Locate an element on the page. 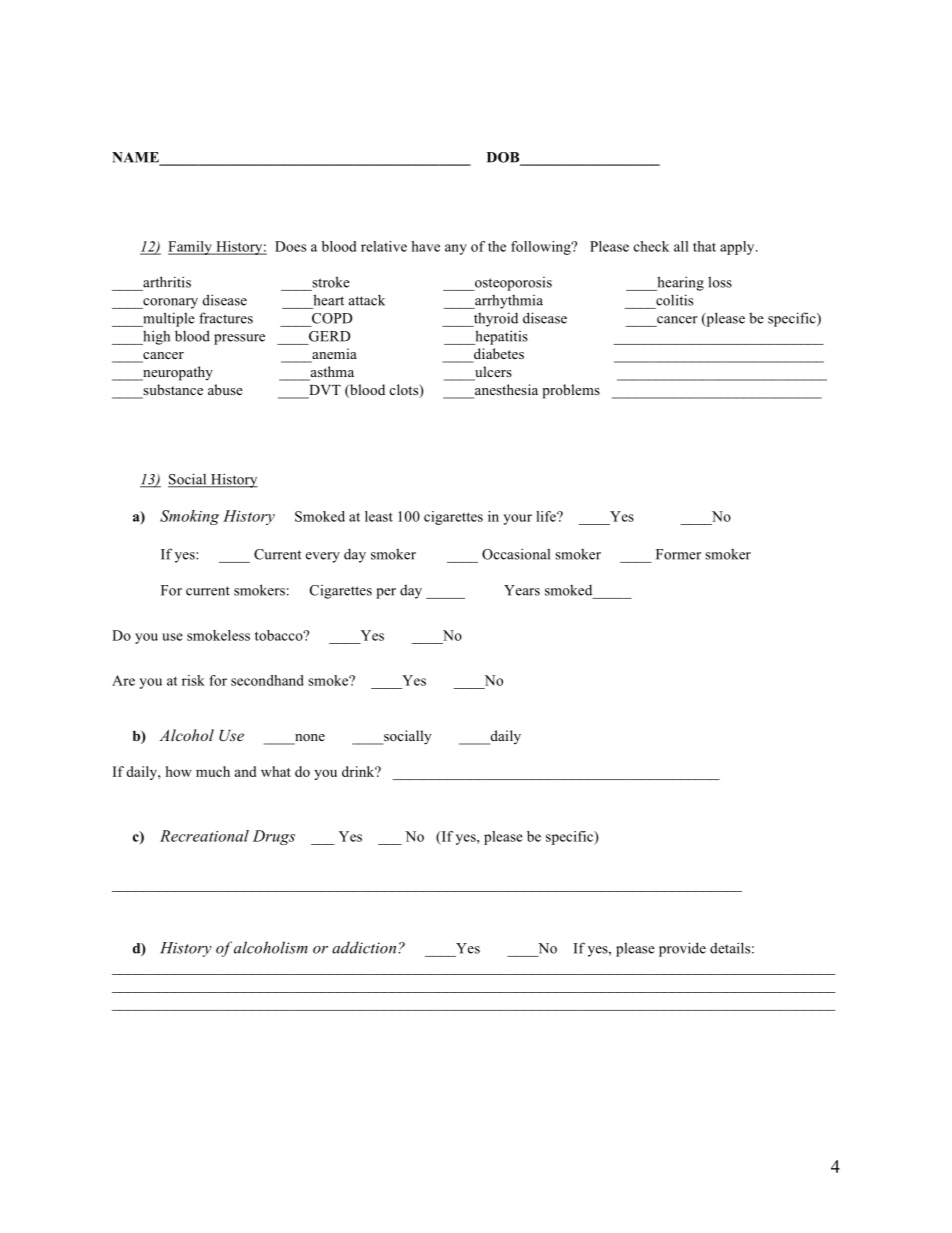 The width and height of the page is (952, 1233). Does is located at coordinates (290, 246).
